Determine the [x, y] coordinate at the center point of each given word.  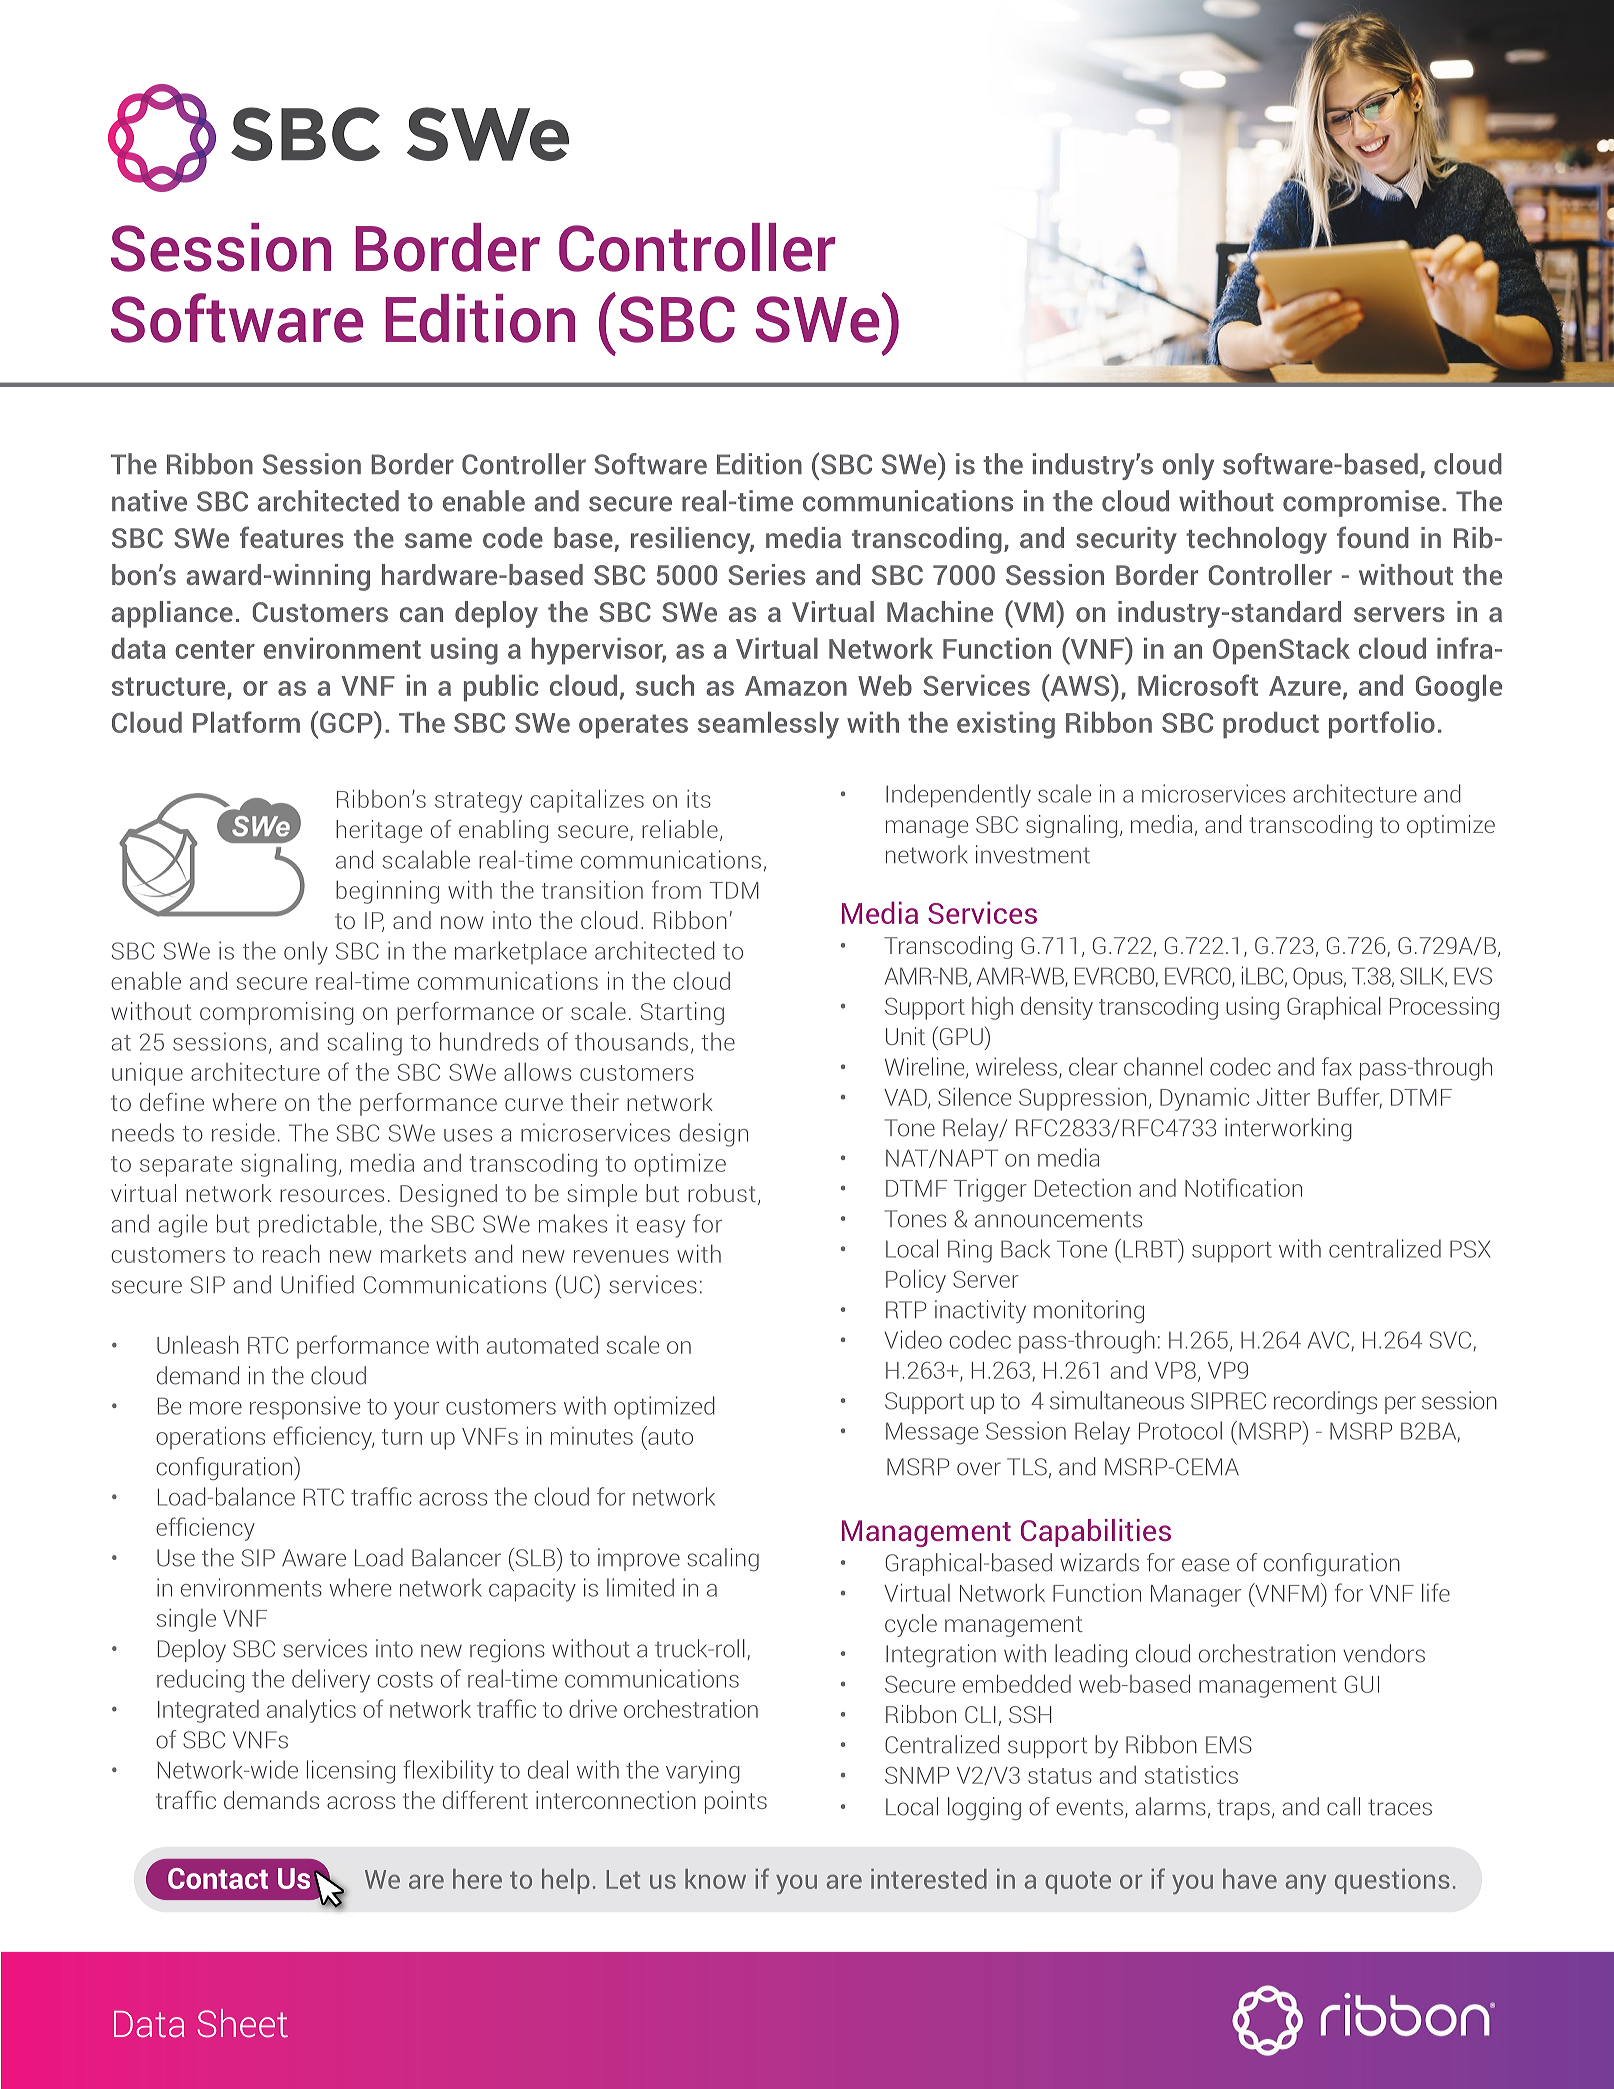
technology [1256, 540]
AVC [1328, 1340]
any [1306, 1884]
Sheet [242, 2023]
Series [766, 574]
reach [291, 1254]
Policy [916, 1281]
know [715, 1879]
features [292, 537]
